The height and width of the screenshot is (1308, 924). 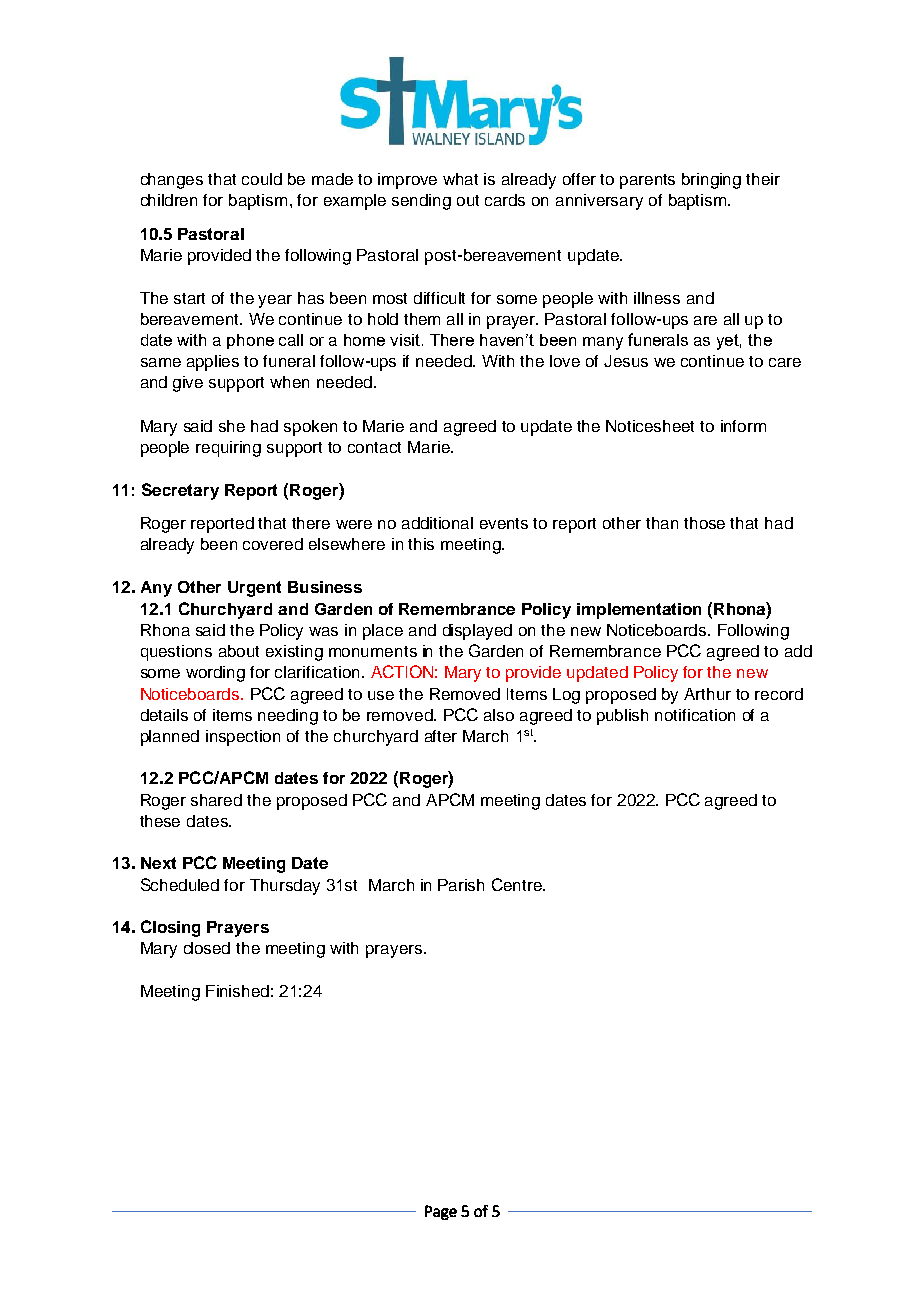 What do you see at coordinates (505, 200) in the screenshot?
I see `cards` at bounding box center [505, 200].
